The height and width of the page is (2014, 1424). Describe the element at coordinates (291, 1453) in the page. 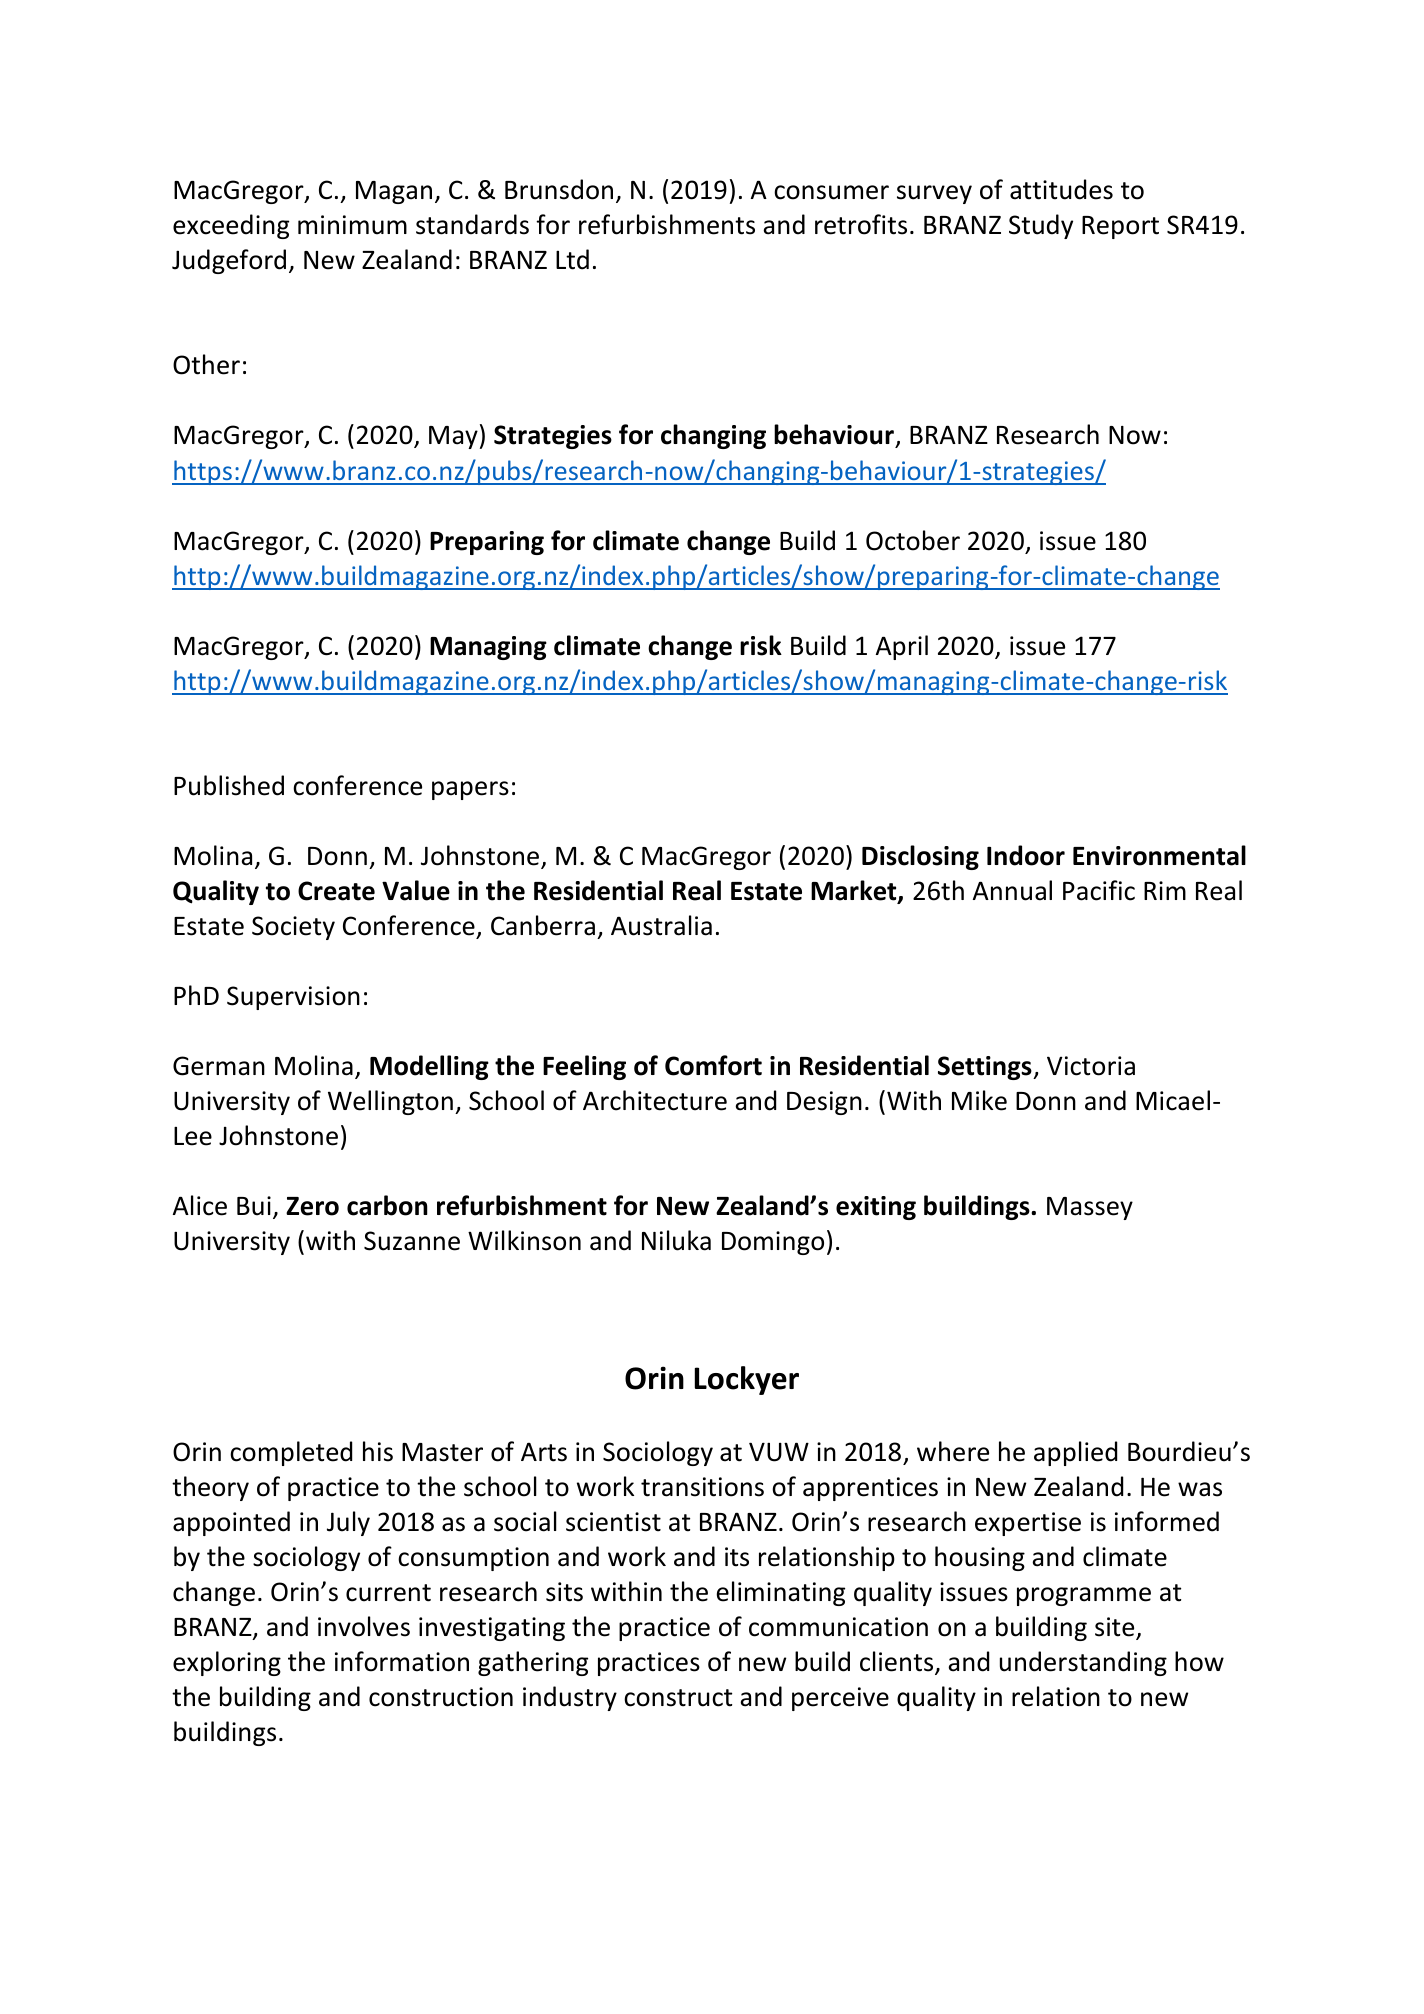

I see `completed` at that location.
